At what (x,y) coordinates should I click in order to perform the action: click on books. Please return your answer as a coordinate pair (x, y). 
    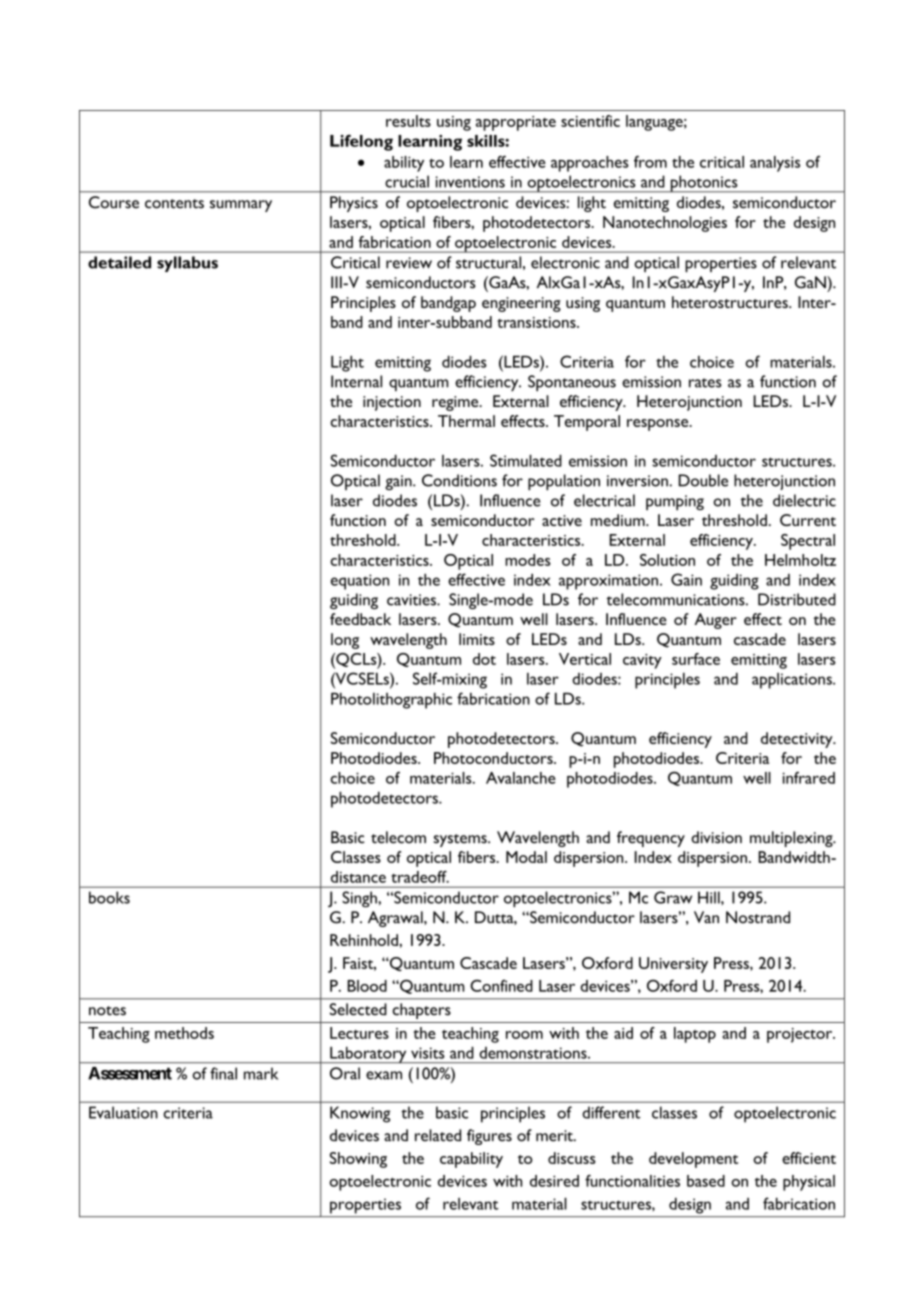
    Looking at the image, I should click on (109, 897).
